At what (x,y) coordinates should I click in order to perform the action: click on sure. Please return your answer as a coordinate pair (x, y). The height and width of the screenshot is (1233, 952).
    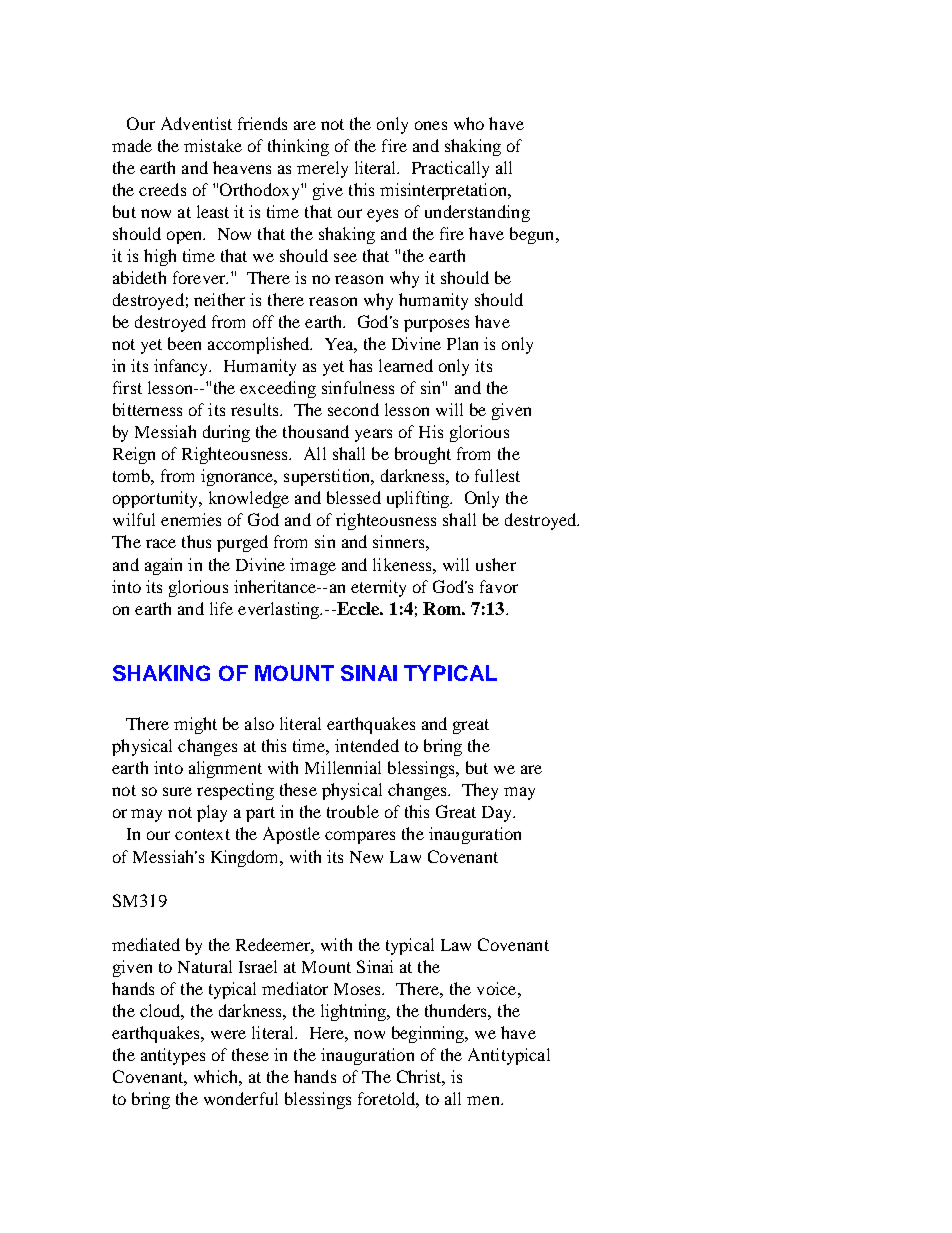
    Looking at the image, I should click on (177, 791).
